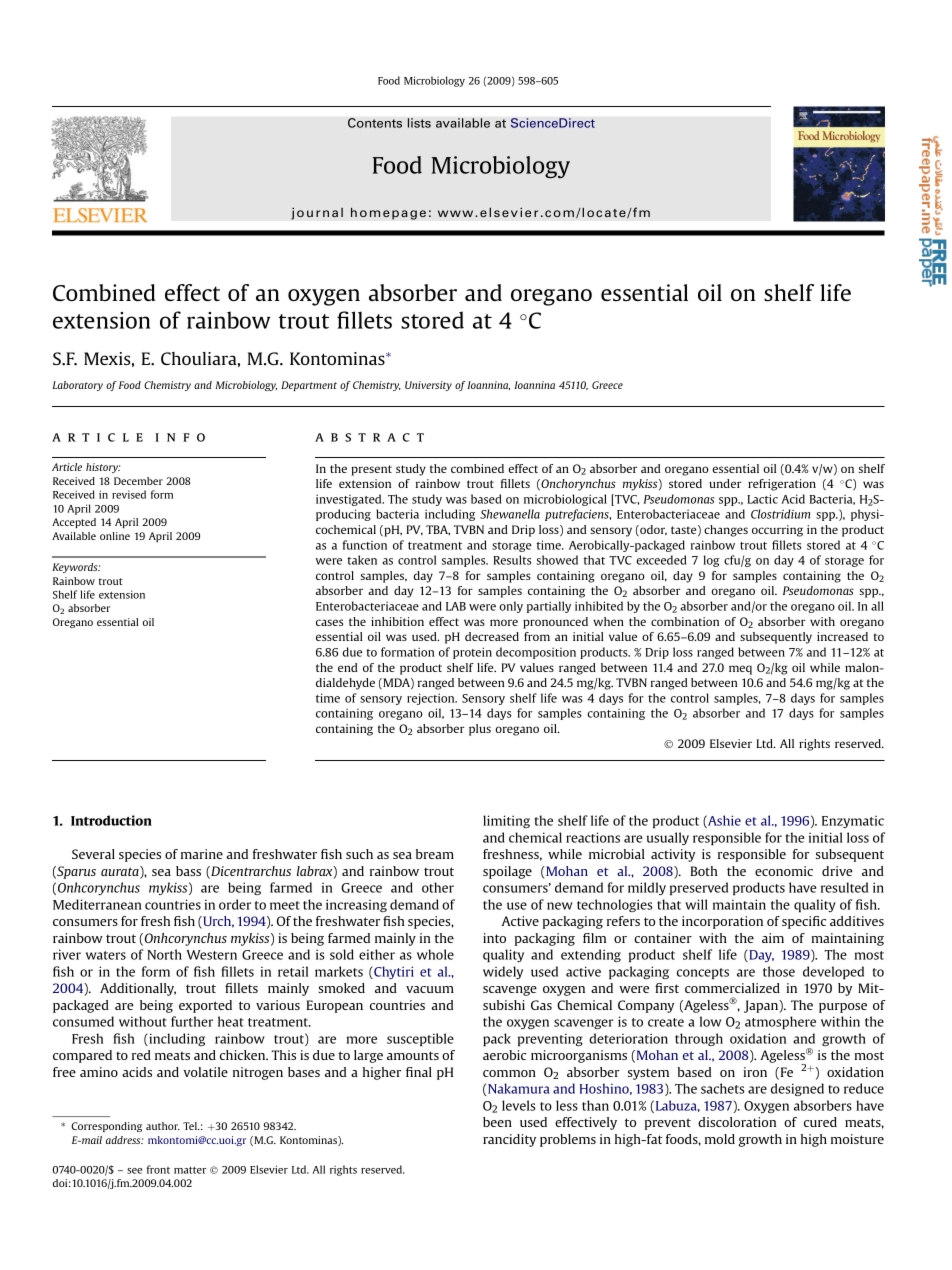 This screenshot has width=952, height=1270. What do you see at coordinates (419, 123) in the screenshot?
I see `lists` at bounding box center [419, 123].
